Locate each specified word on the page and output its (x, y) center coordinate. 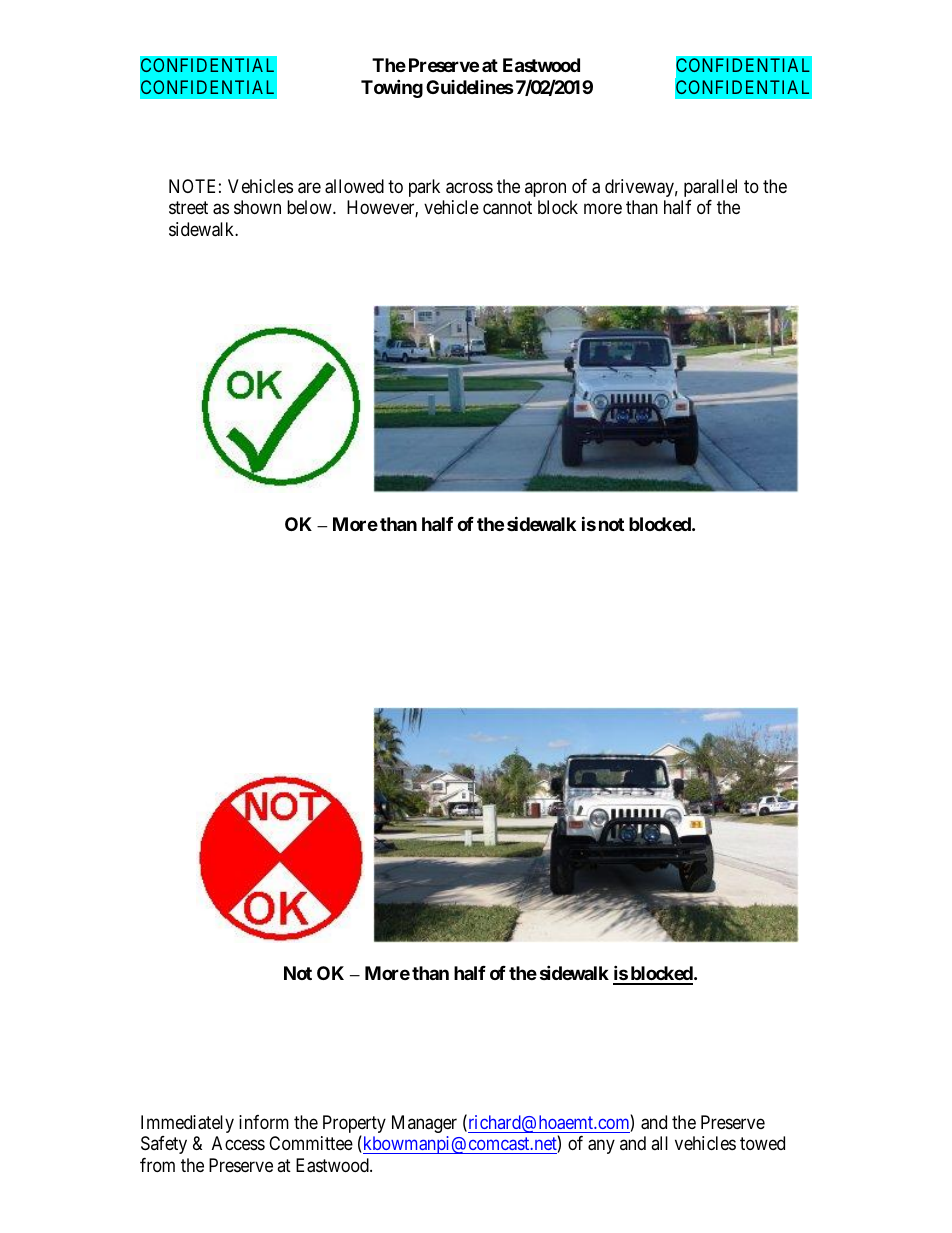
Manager (424, 1124)
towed (762, 1143)
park (424, 188)
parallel (710, 188)
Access (238, 1143)
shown (257, 207)
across (469, 188)
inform (264, 1122)
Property (354, 1125)
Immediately (187, 1124)
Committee (311, 1143)
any (601, 1147)
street (188, 208)
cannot (507, 208)
